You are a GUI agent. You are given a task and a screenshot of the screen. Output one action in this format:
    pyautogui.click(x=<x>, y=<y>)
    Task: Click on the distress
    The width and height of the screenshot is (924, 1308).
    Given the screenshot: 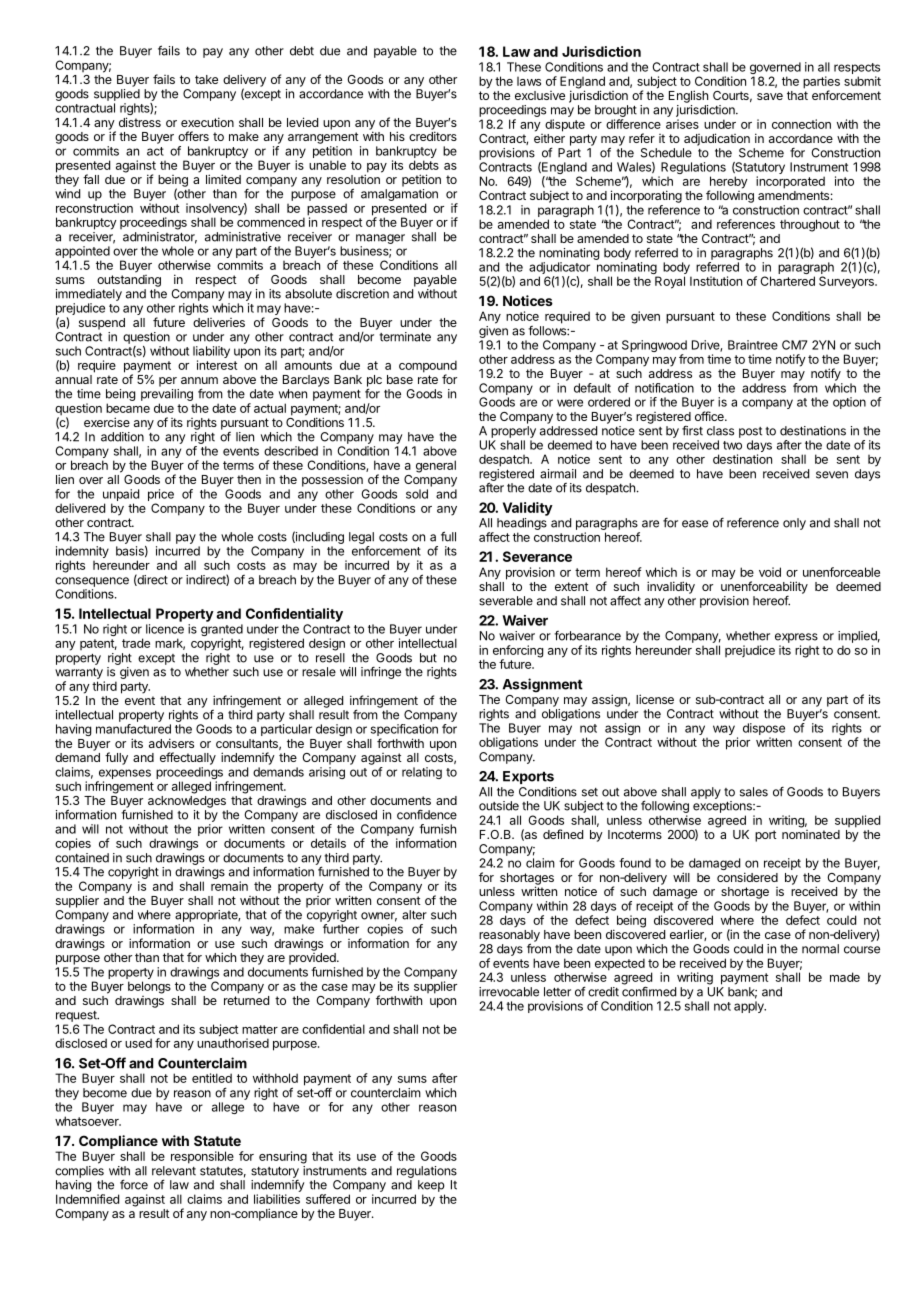 What is the action you would take?
    pyautogui.click(x=140, y=122)
